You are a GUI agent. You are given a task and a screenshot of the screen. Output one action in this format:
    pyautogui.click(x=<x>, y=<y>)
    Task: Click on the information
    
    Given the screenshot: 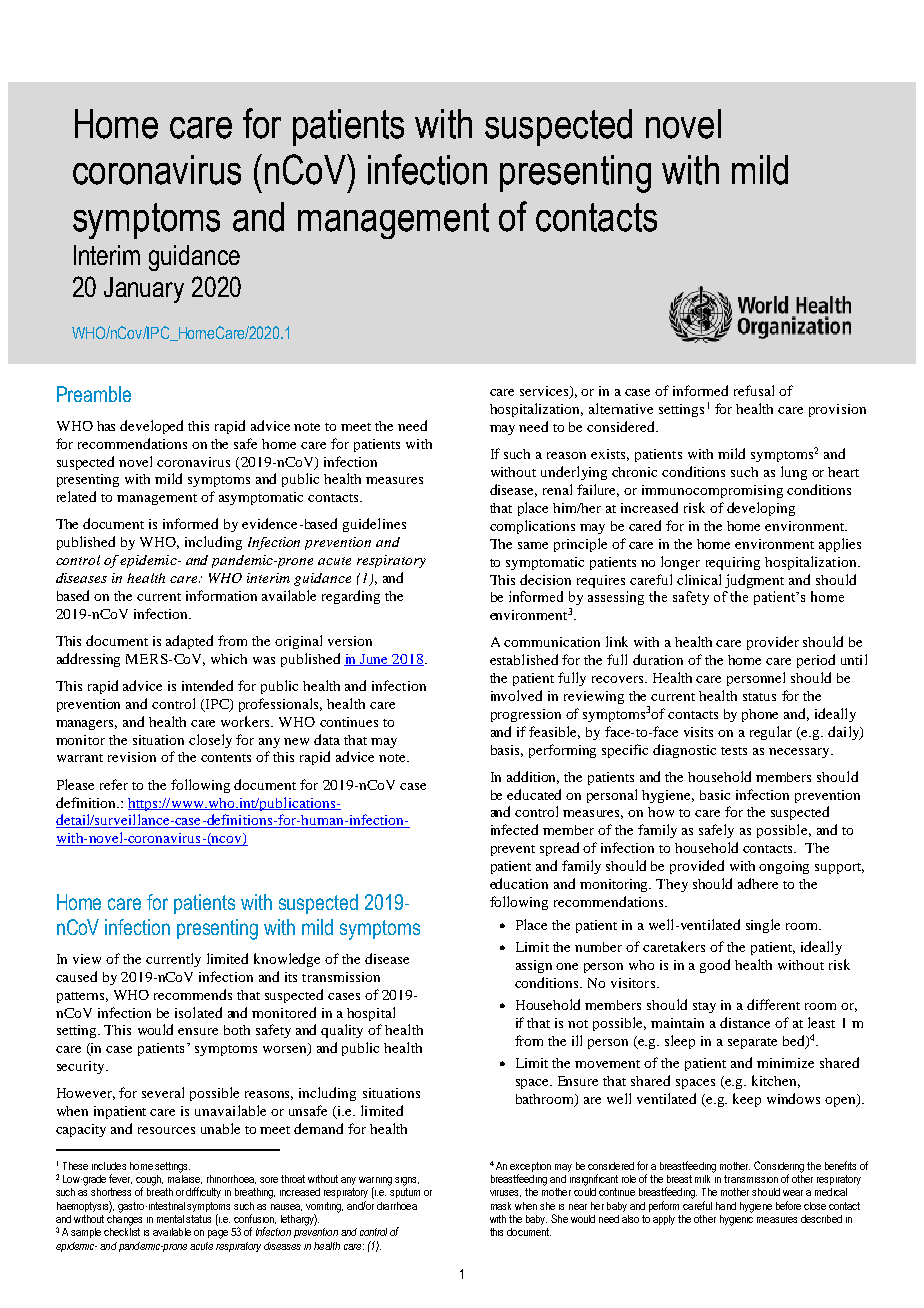 What is the action you would take?
    pyautogui.click(x=221, y=595)
